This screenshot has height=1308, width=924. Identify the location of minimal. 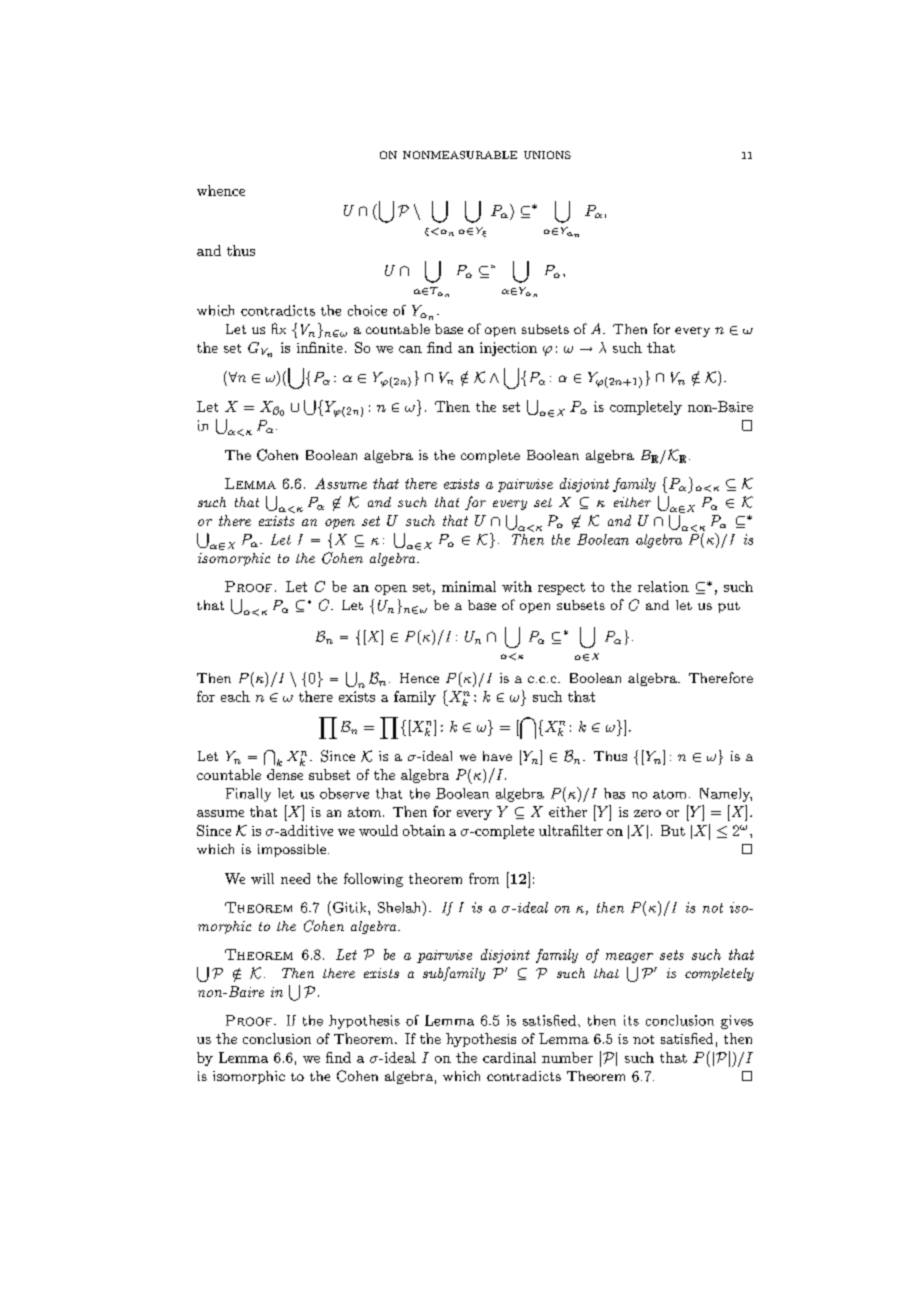
(469, 586).
